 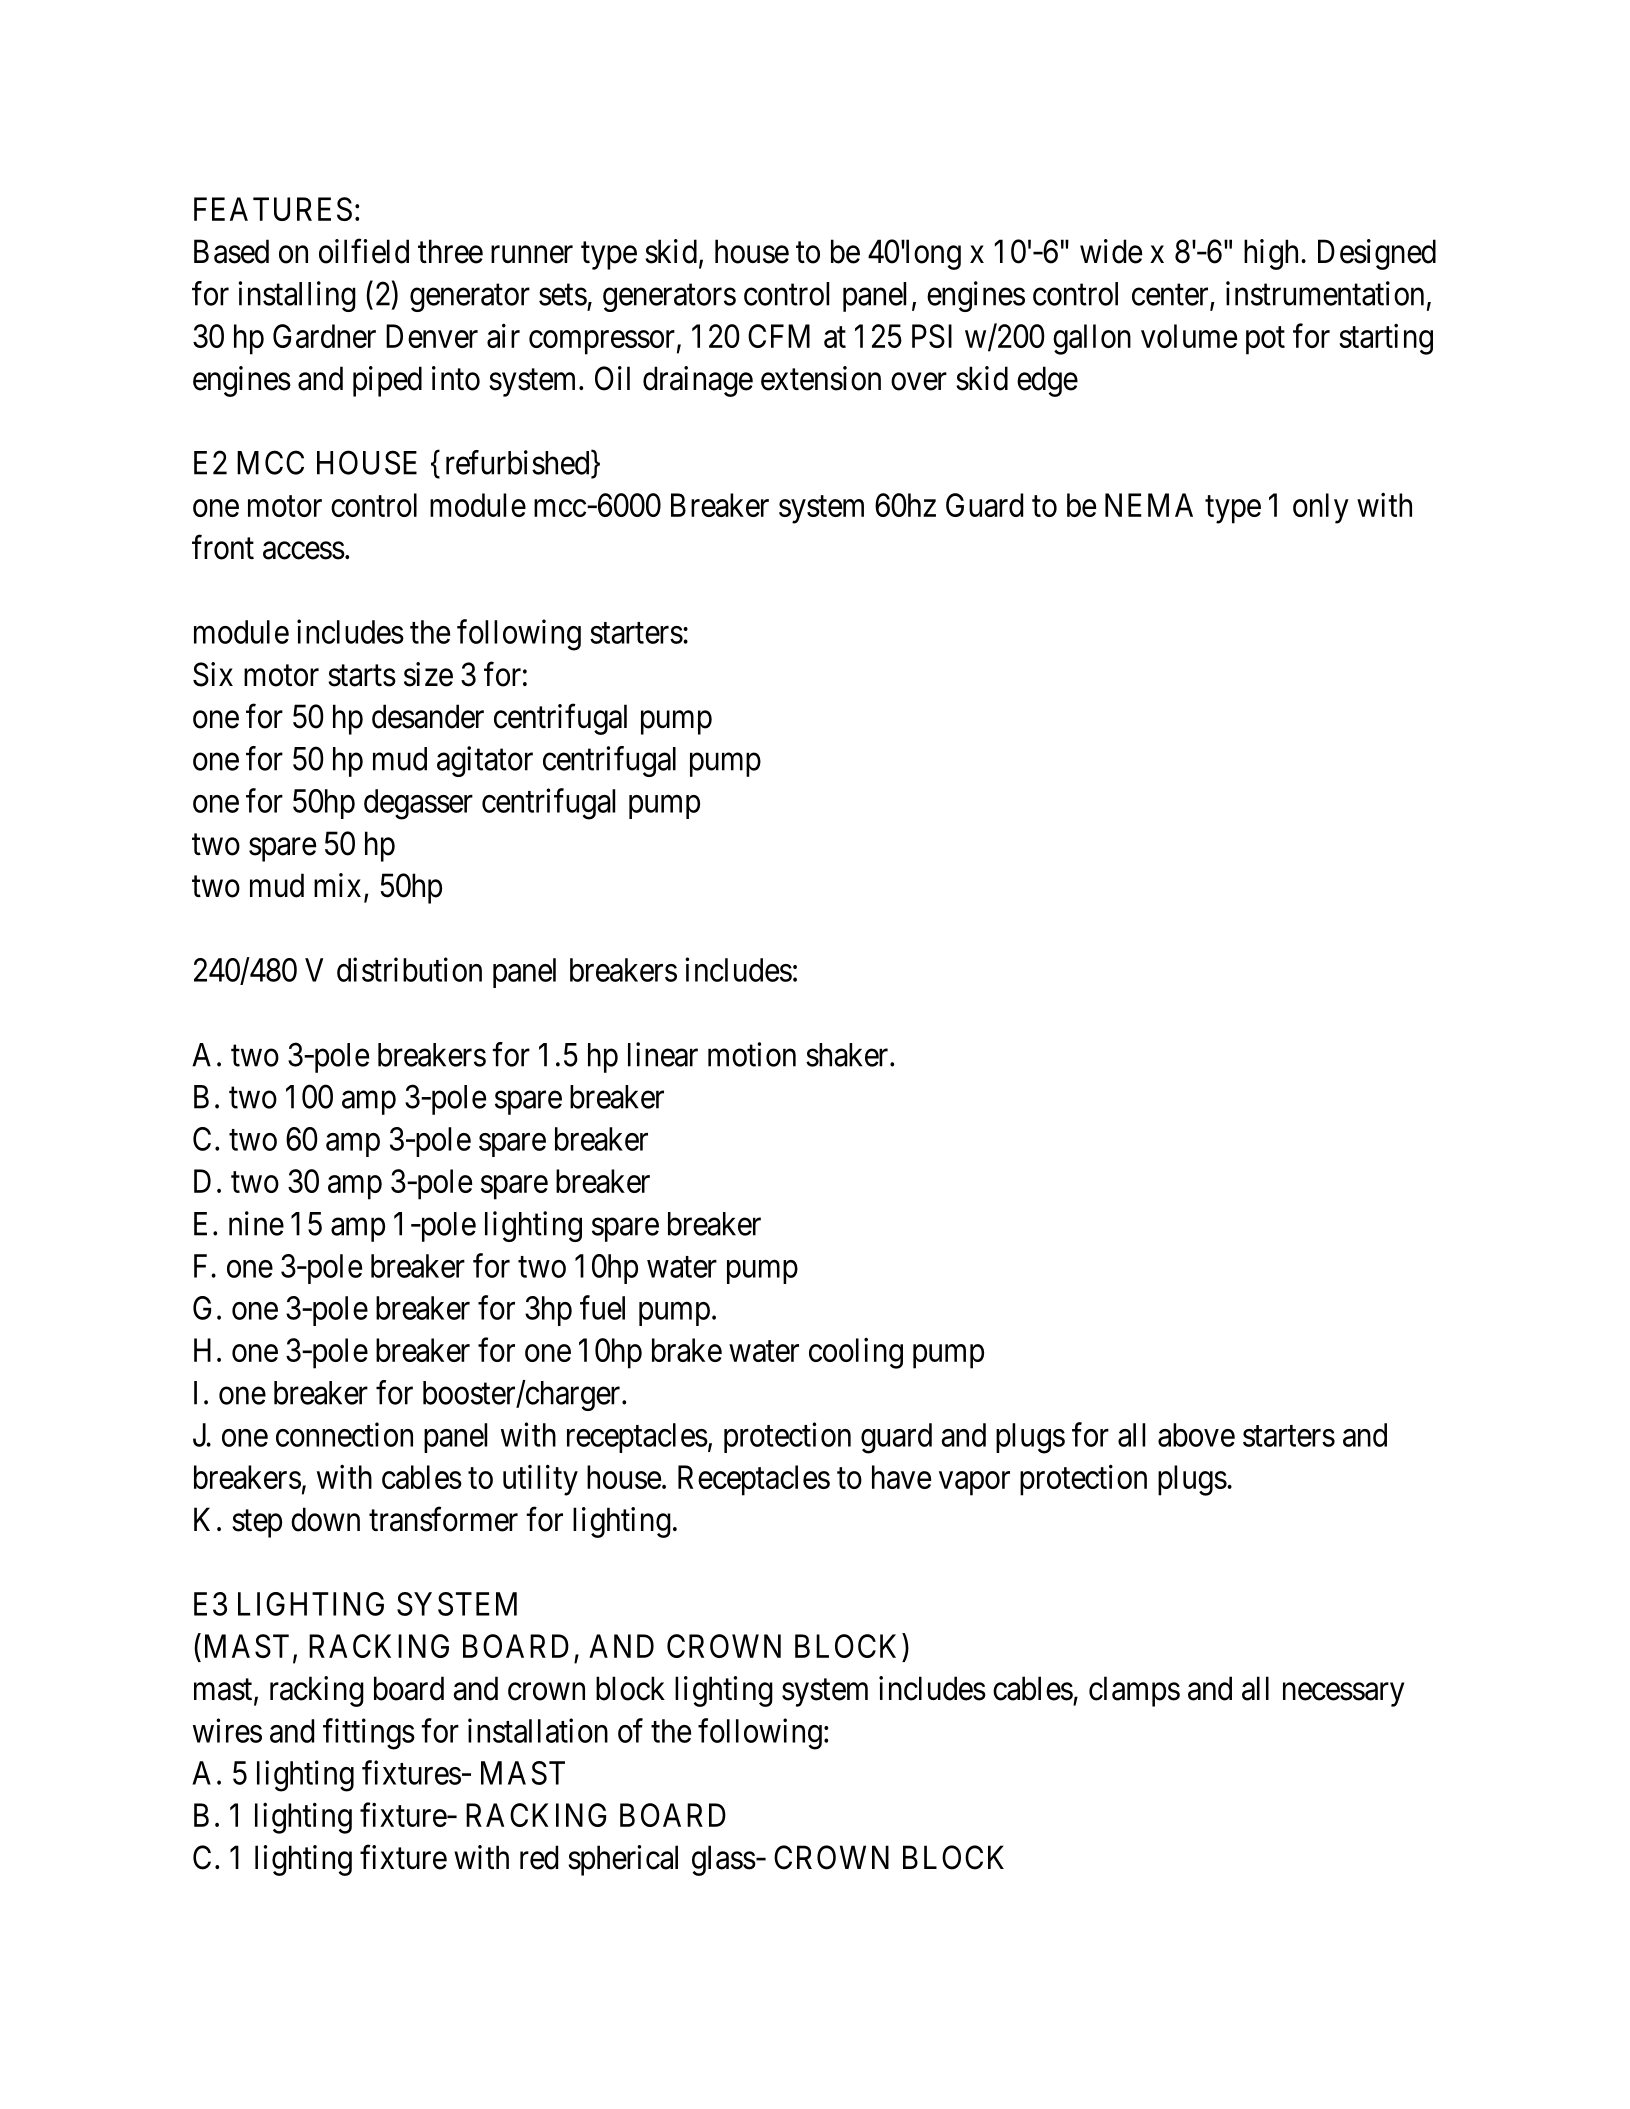 I want to click on red, so click(x=539, y=1857).
